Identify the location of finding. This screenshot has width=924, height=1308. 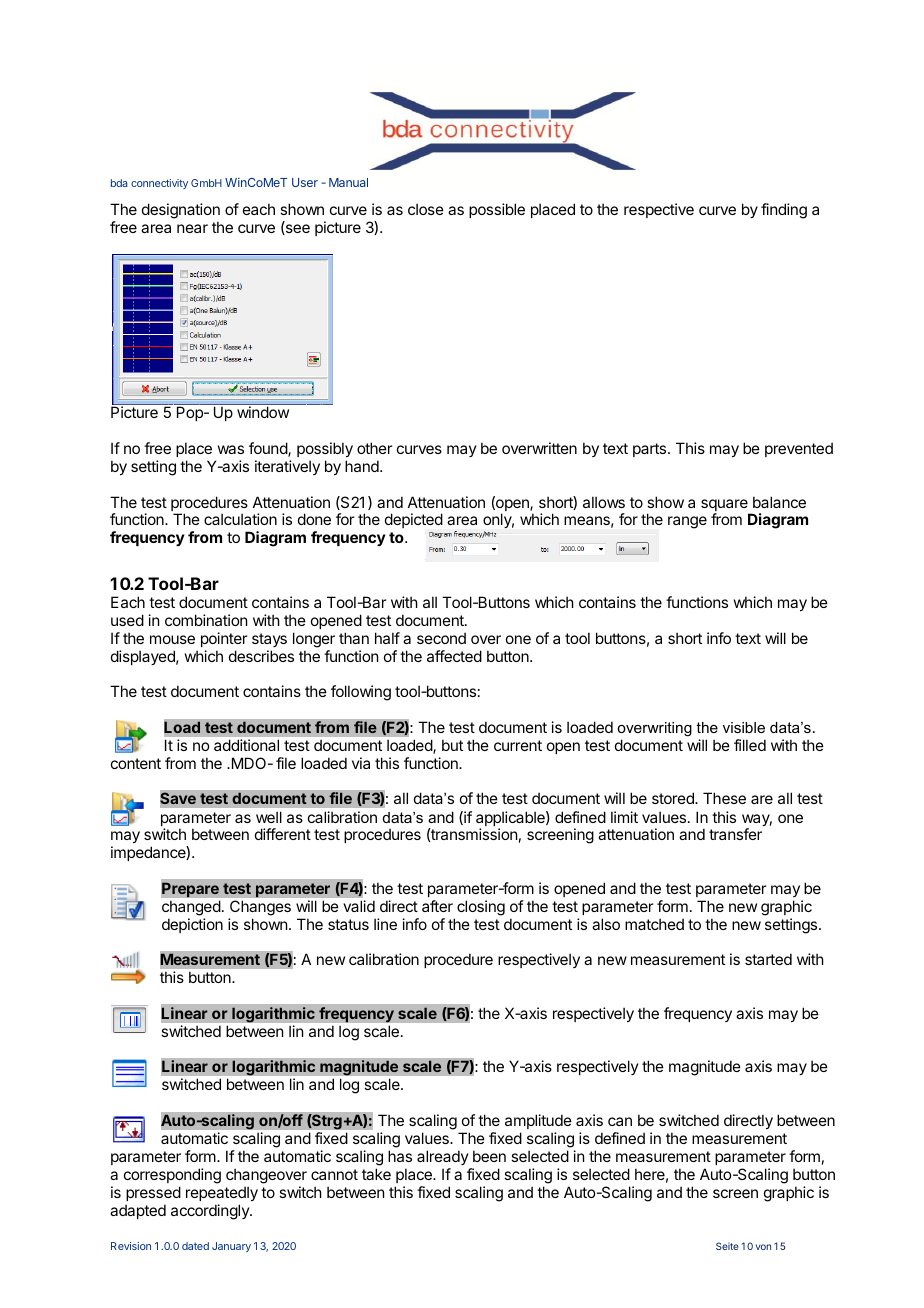
(784, 211).
